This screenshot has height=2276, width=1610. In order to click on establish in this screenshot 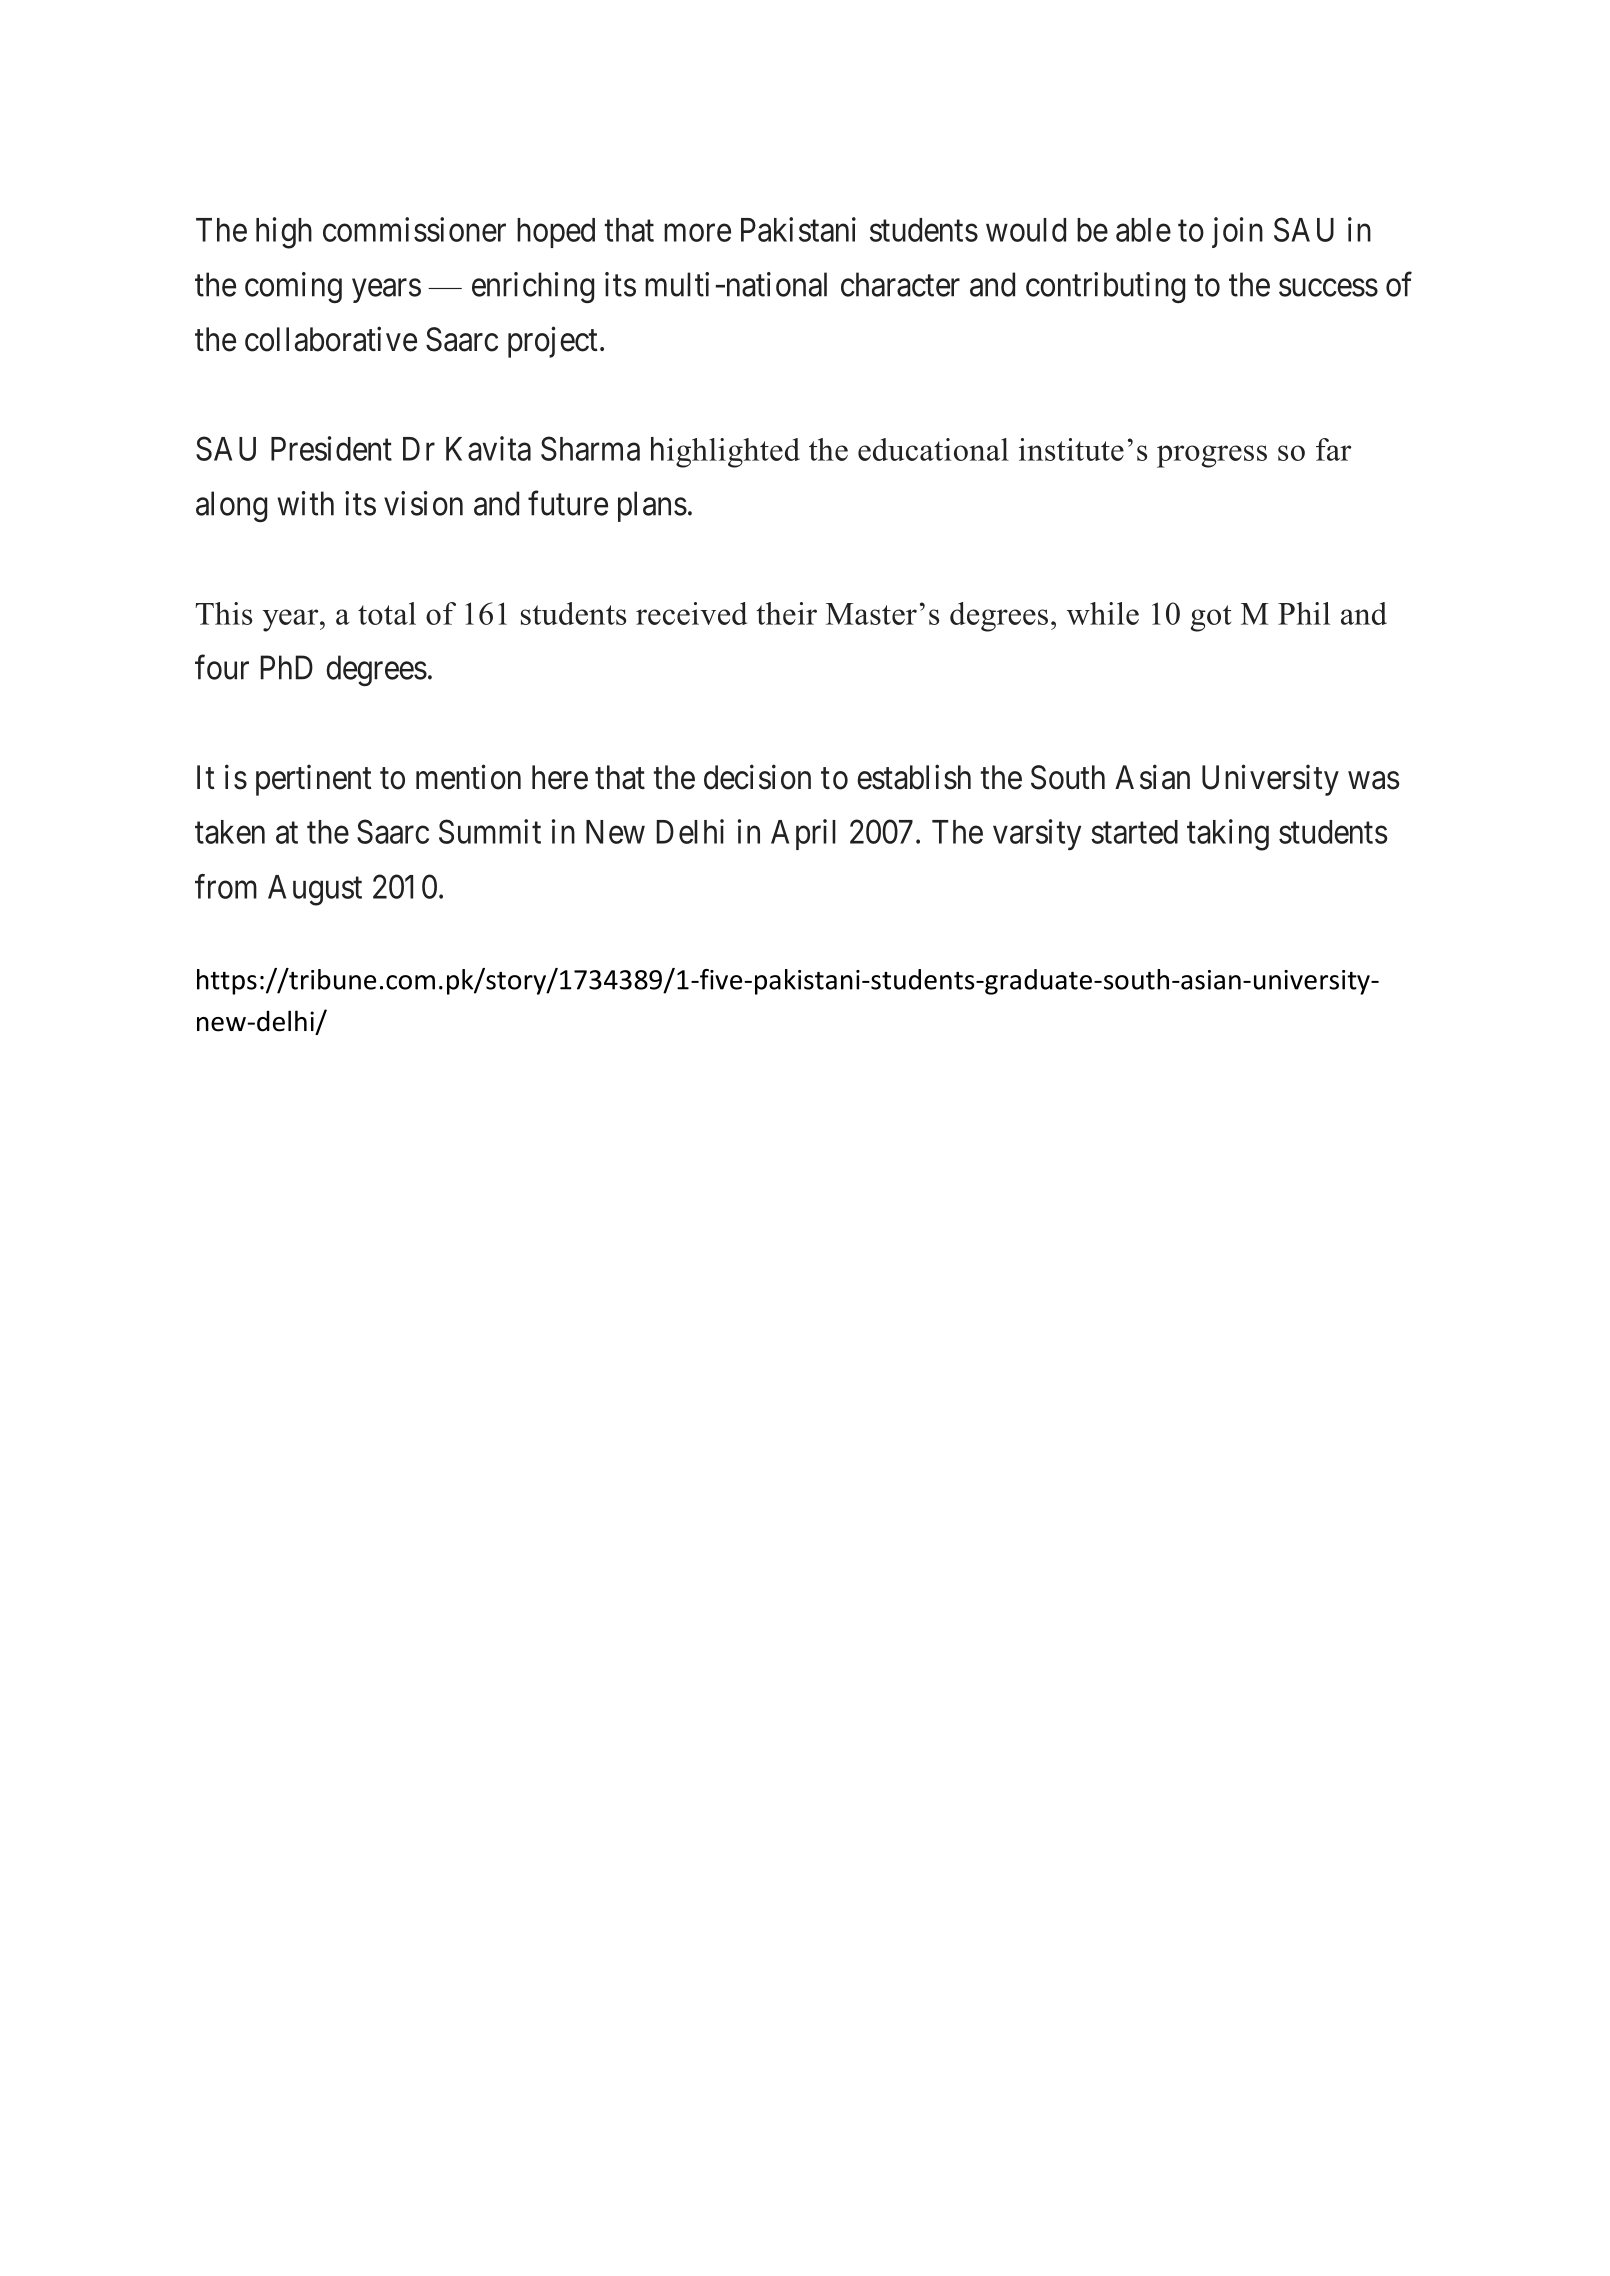, I will do `click(914, 777)`.
